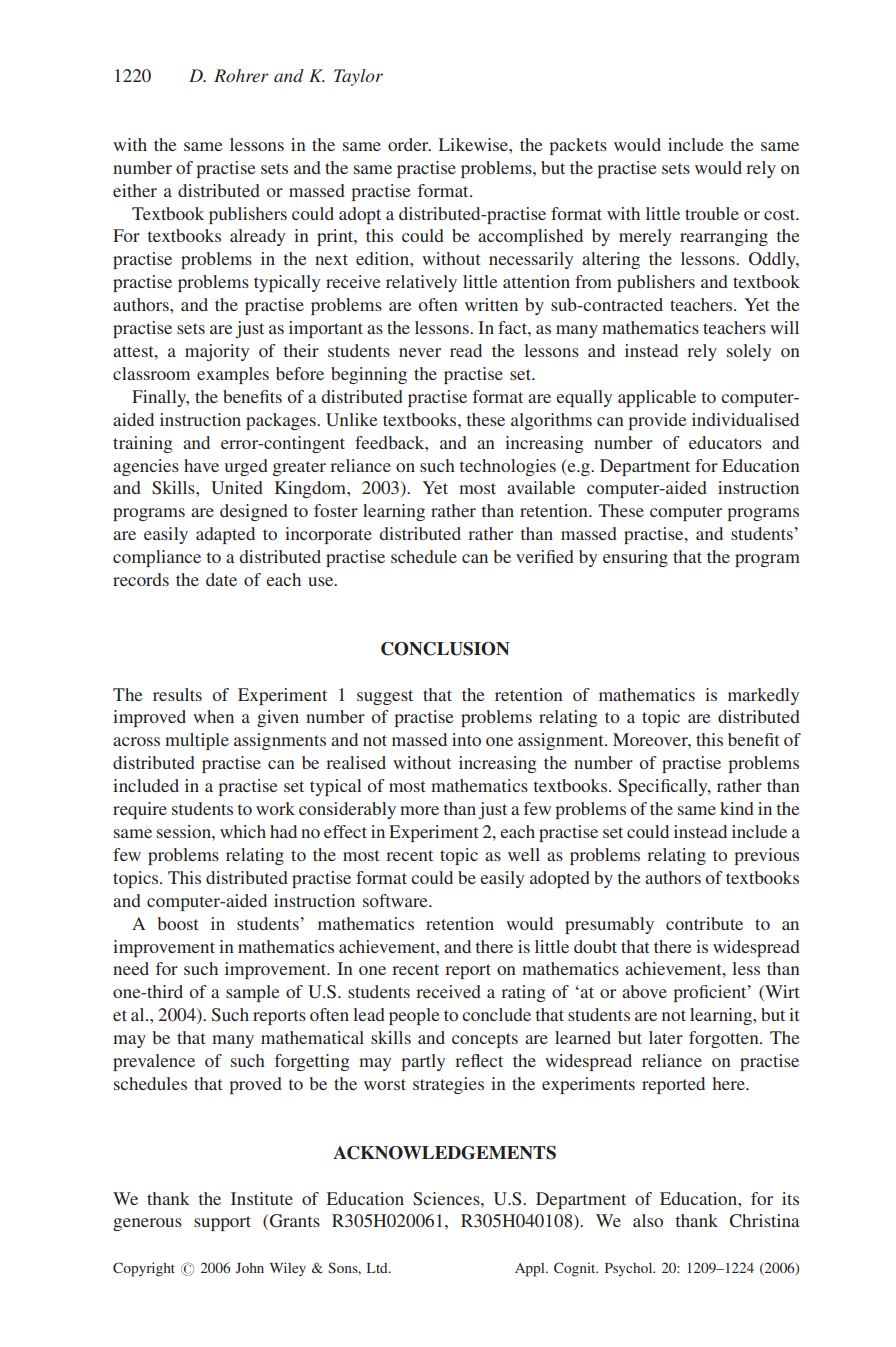 The height and width of the document is (1347, 896). What do you see at coordinates (445, 649) in the document?
I see `CONCLUSION` at bounding box center [445, 649].
